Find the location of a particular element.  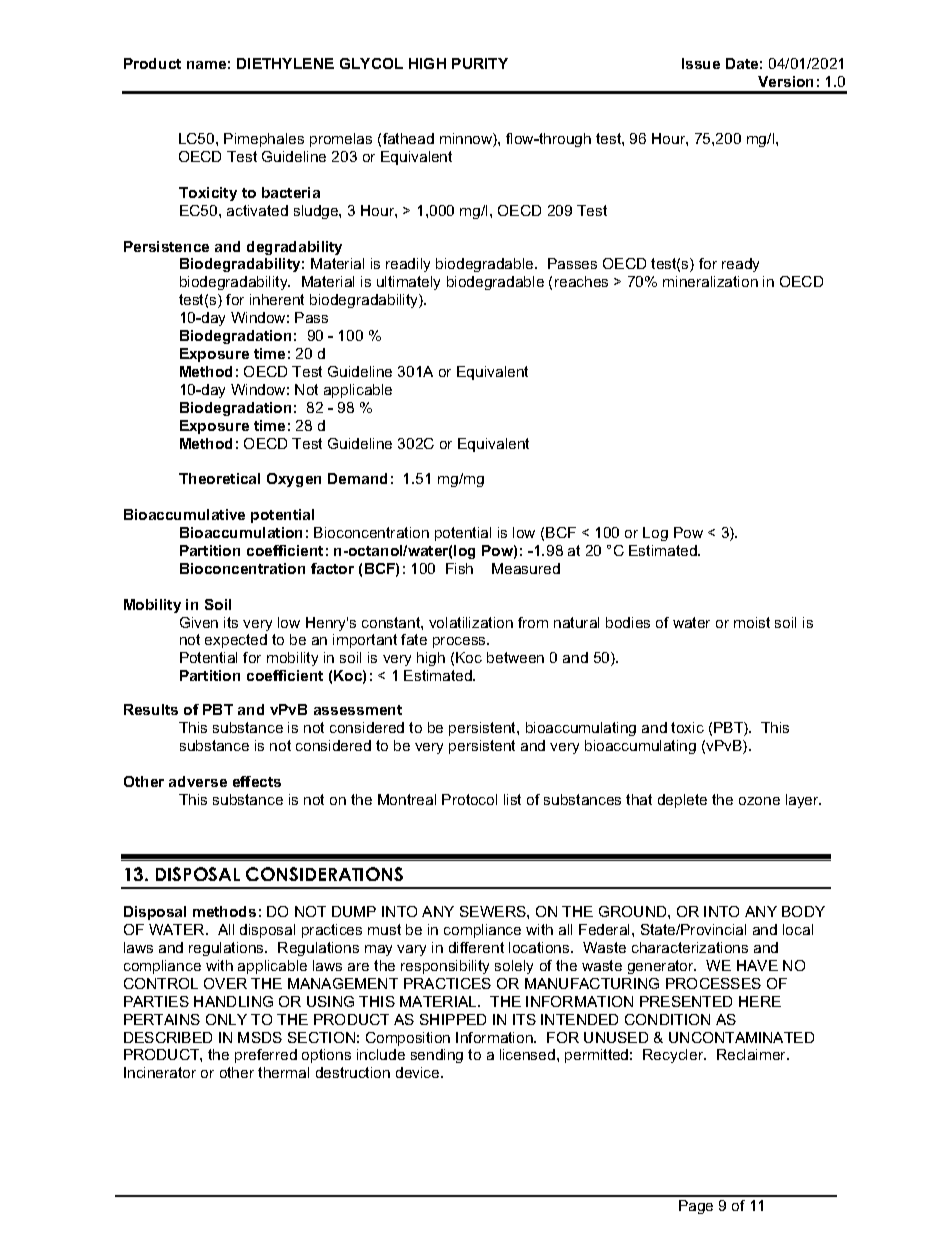

PURITY is located at coordinates (480, 63).
